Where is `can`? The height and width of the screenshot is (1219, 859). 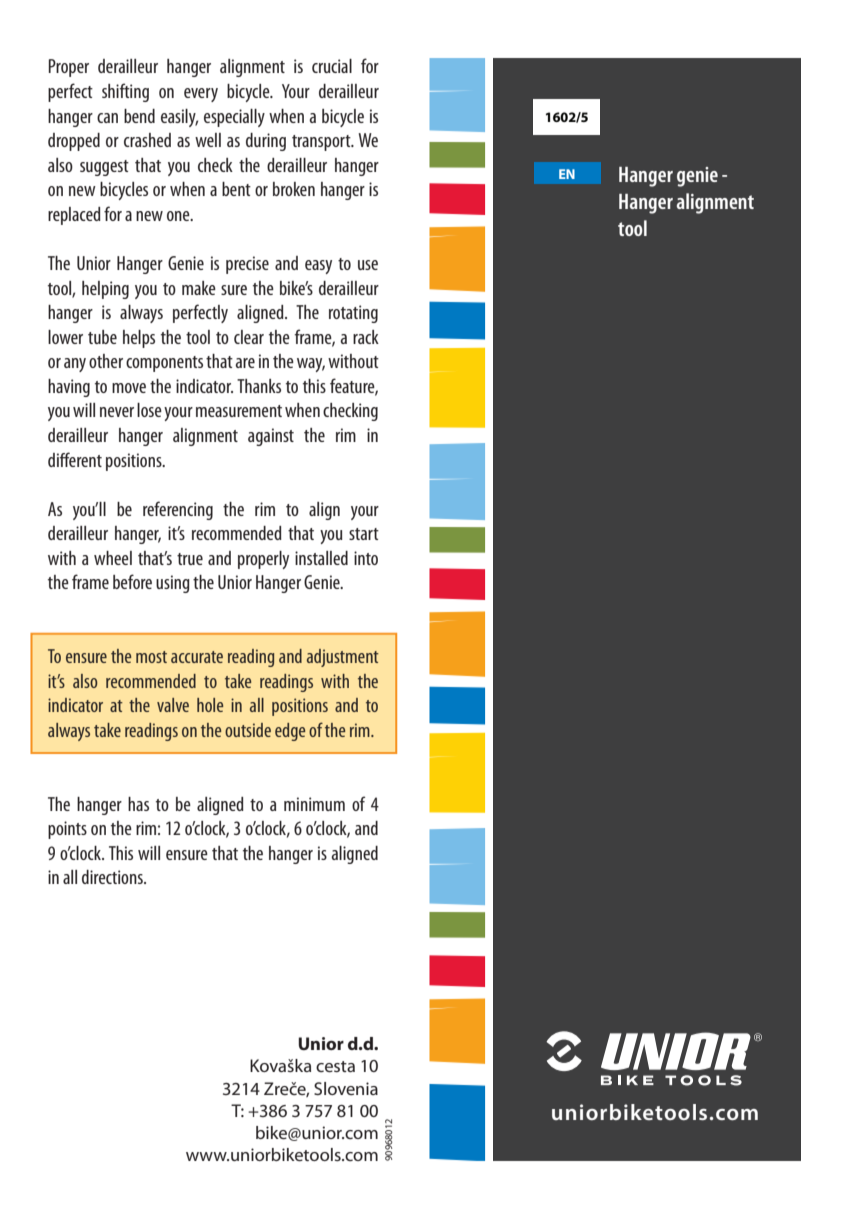
can is located at coordinates (107, 118).
